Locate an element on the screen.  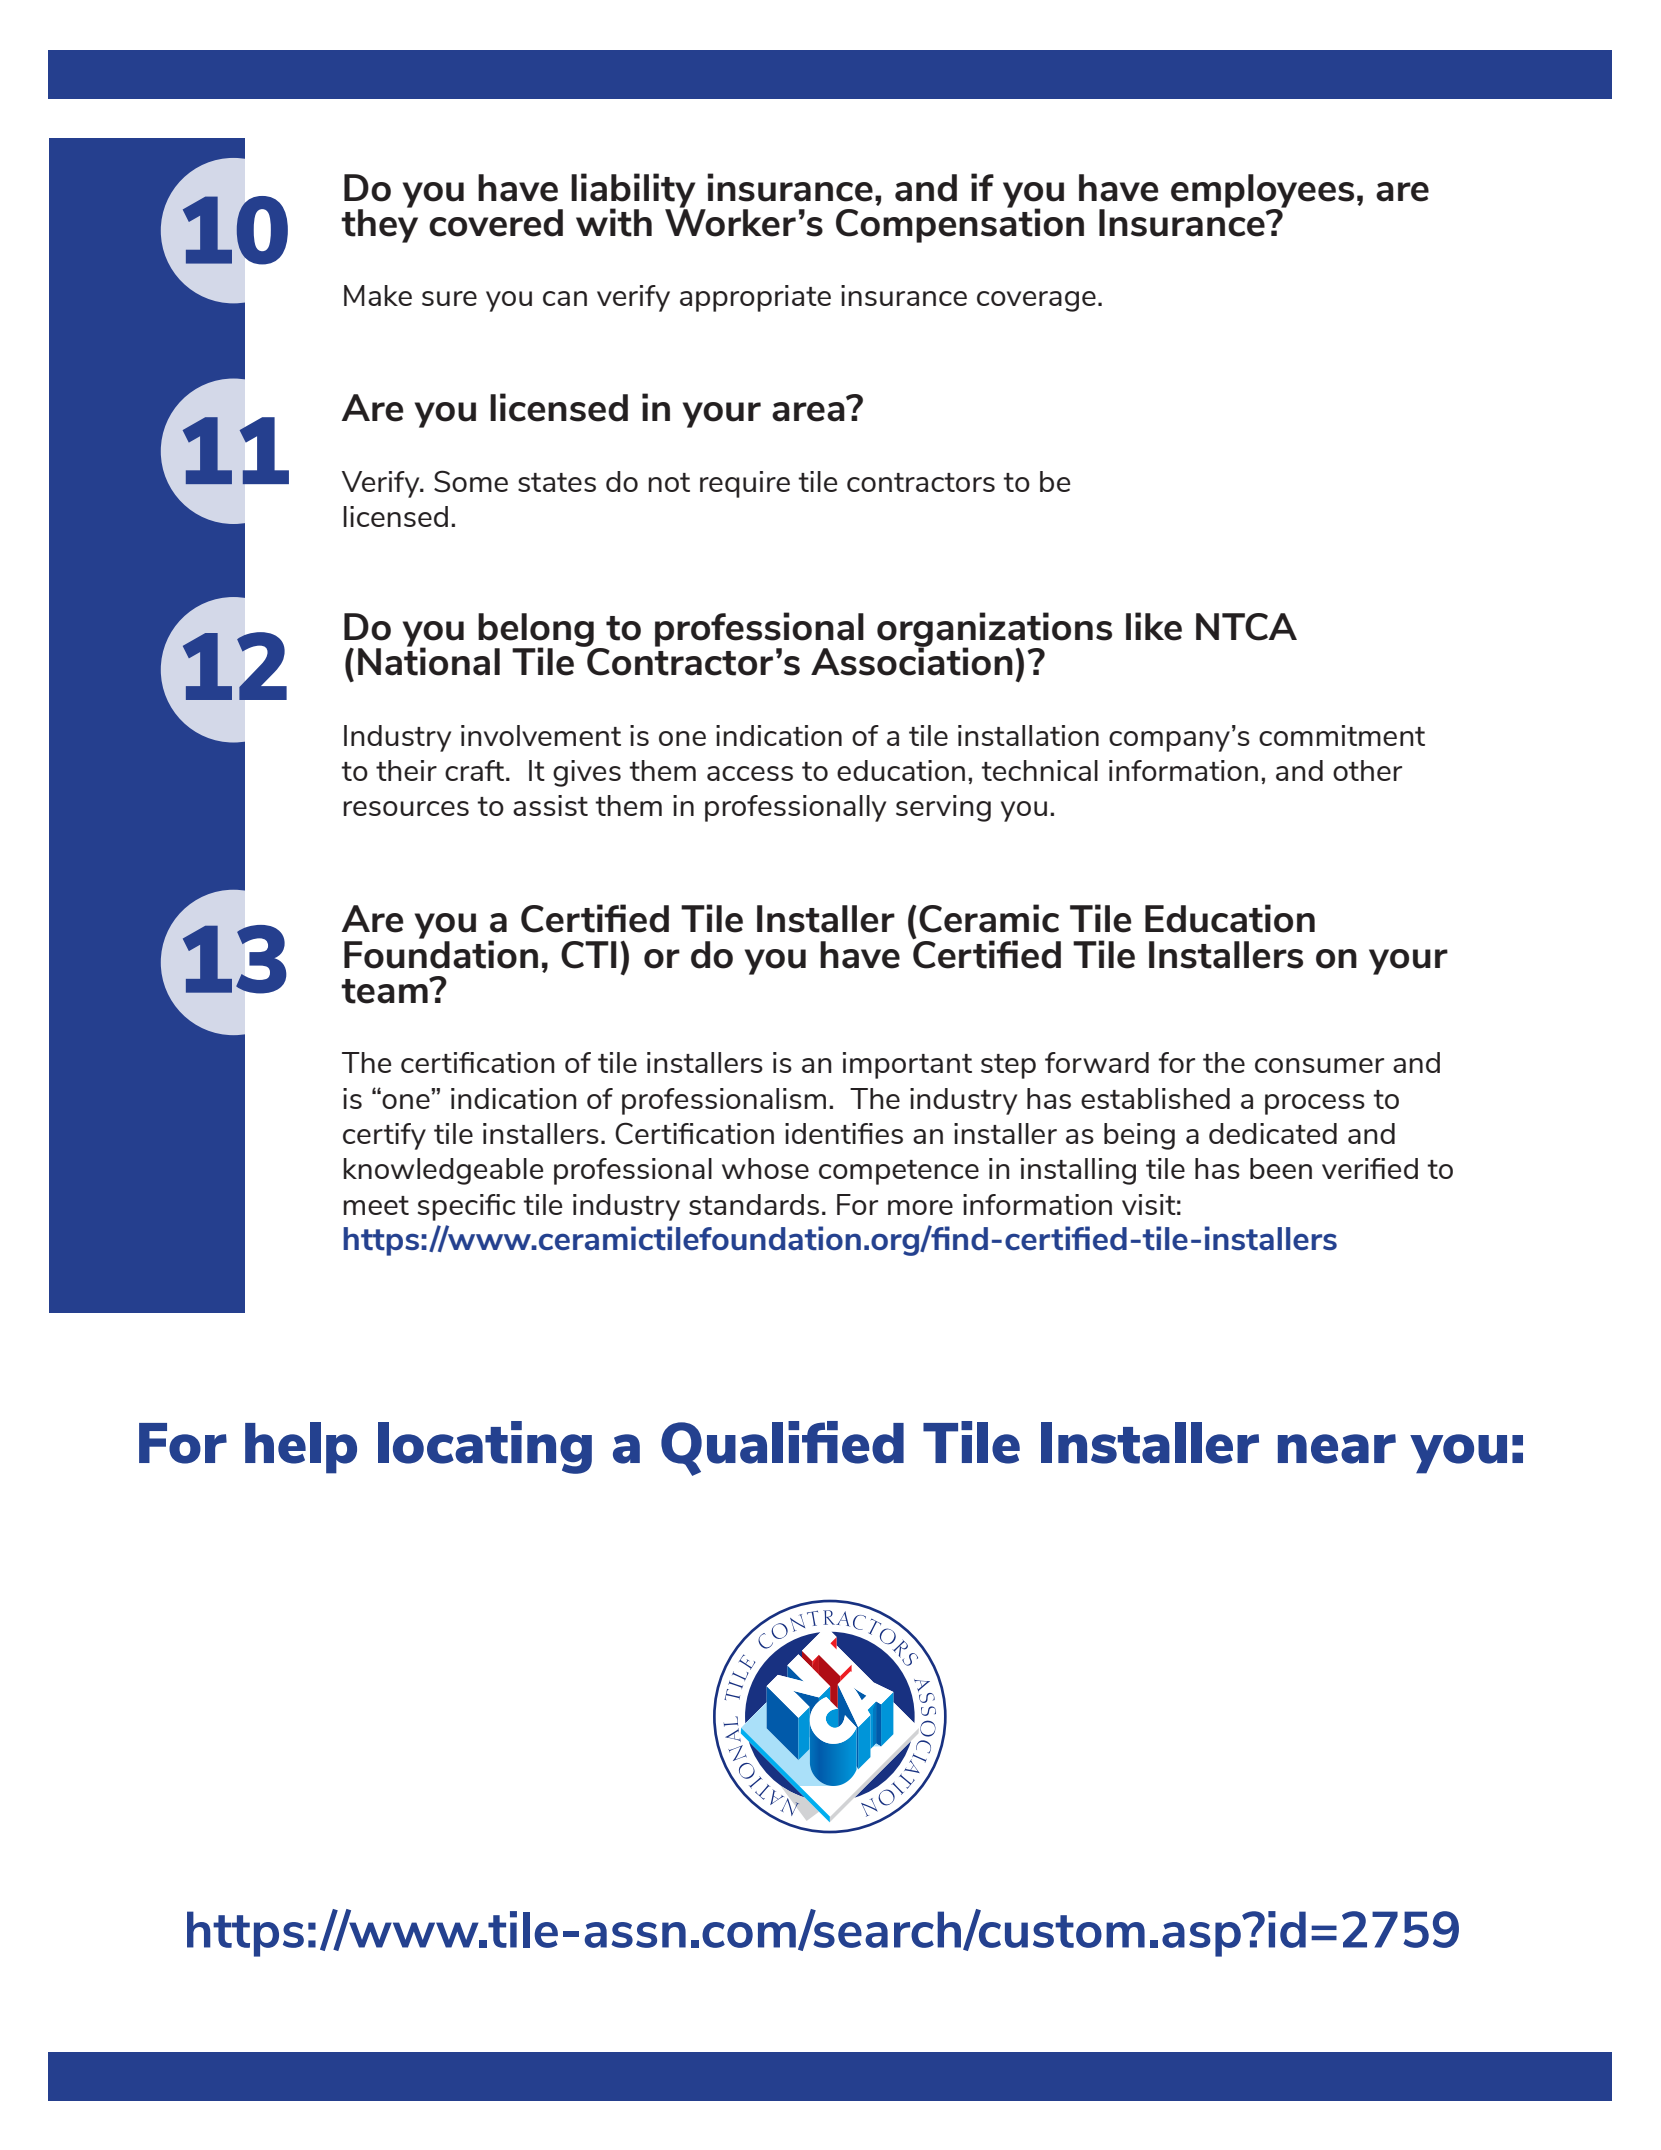
consumer is located at coordinates (1319, 1065).
